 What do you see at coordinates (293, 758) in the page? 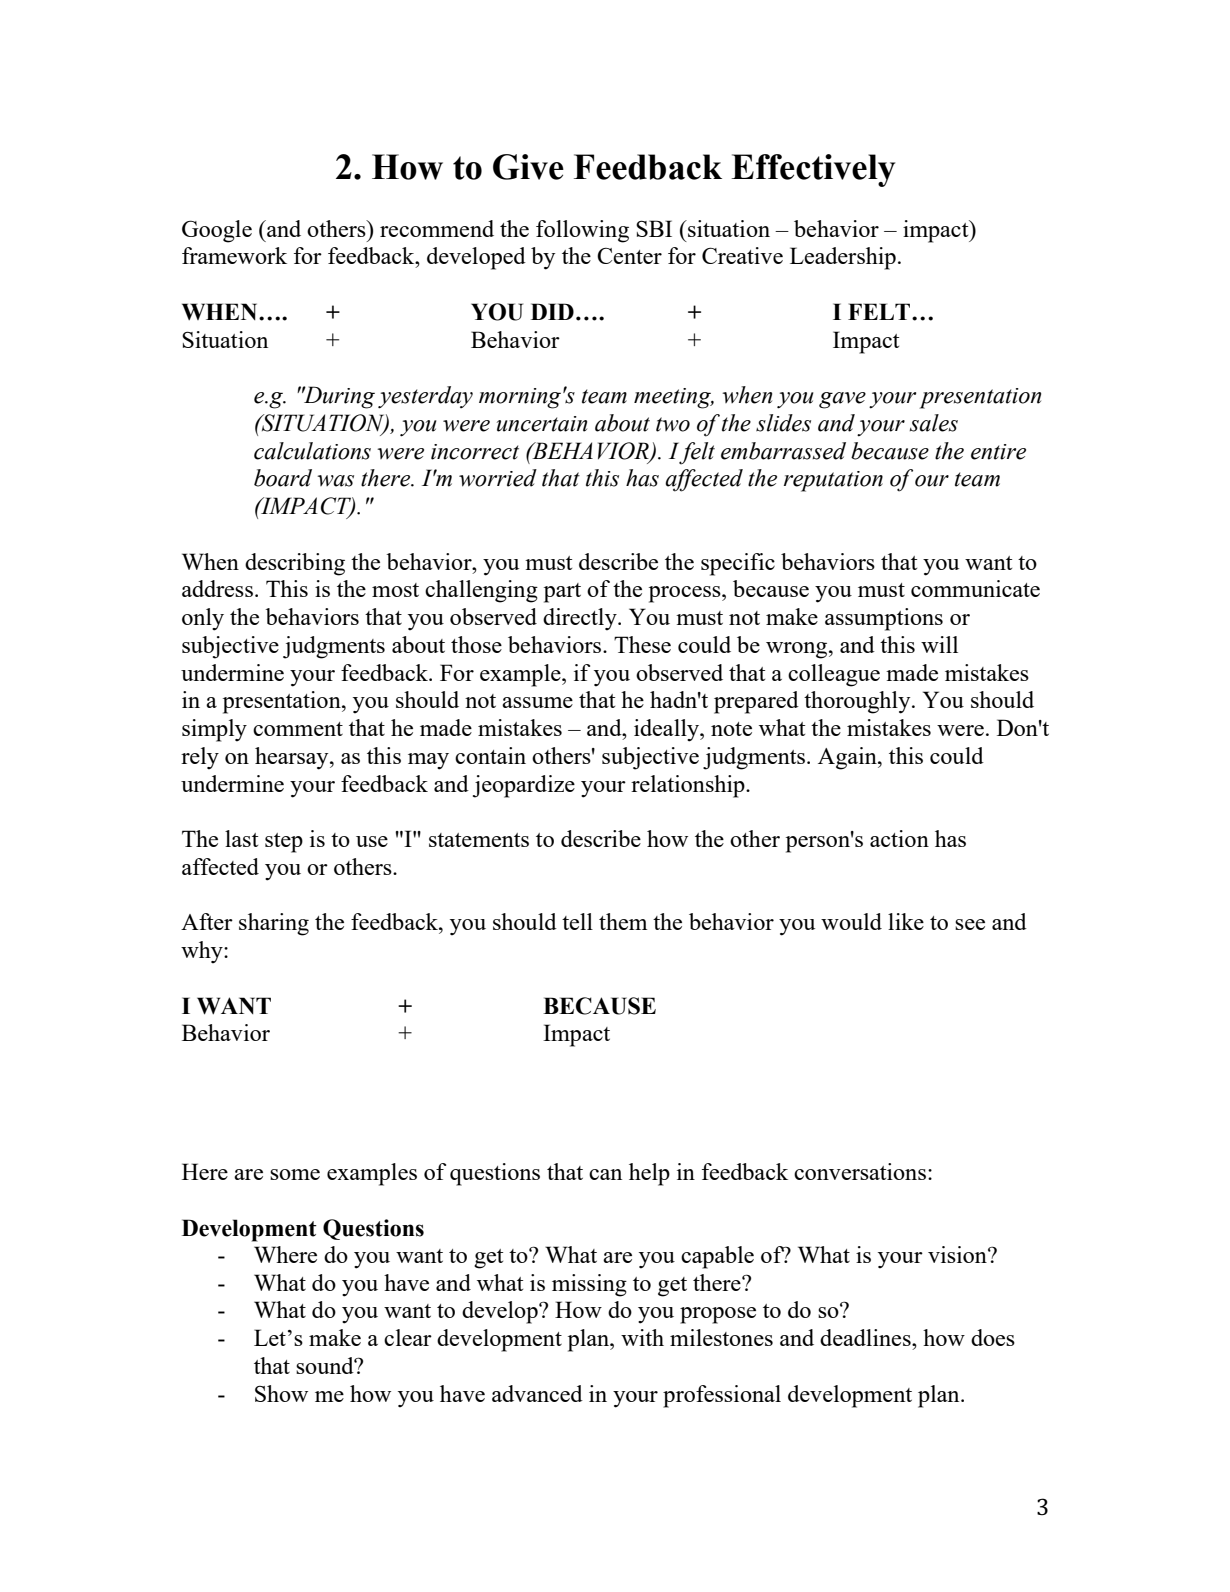
I see `hearsay` at bounding box center [293, 758].
